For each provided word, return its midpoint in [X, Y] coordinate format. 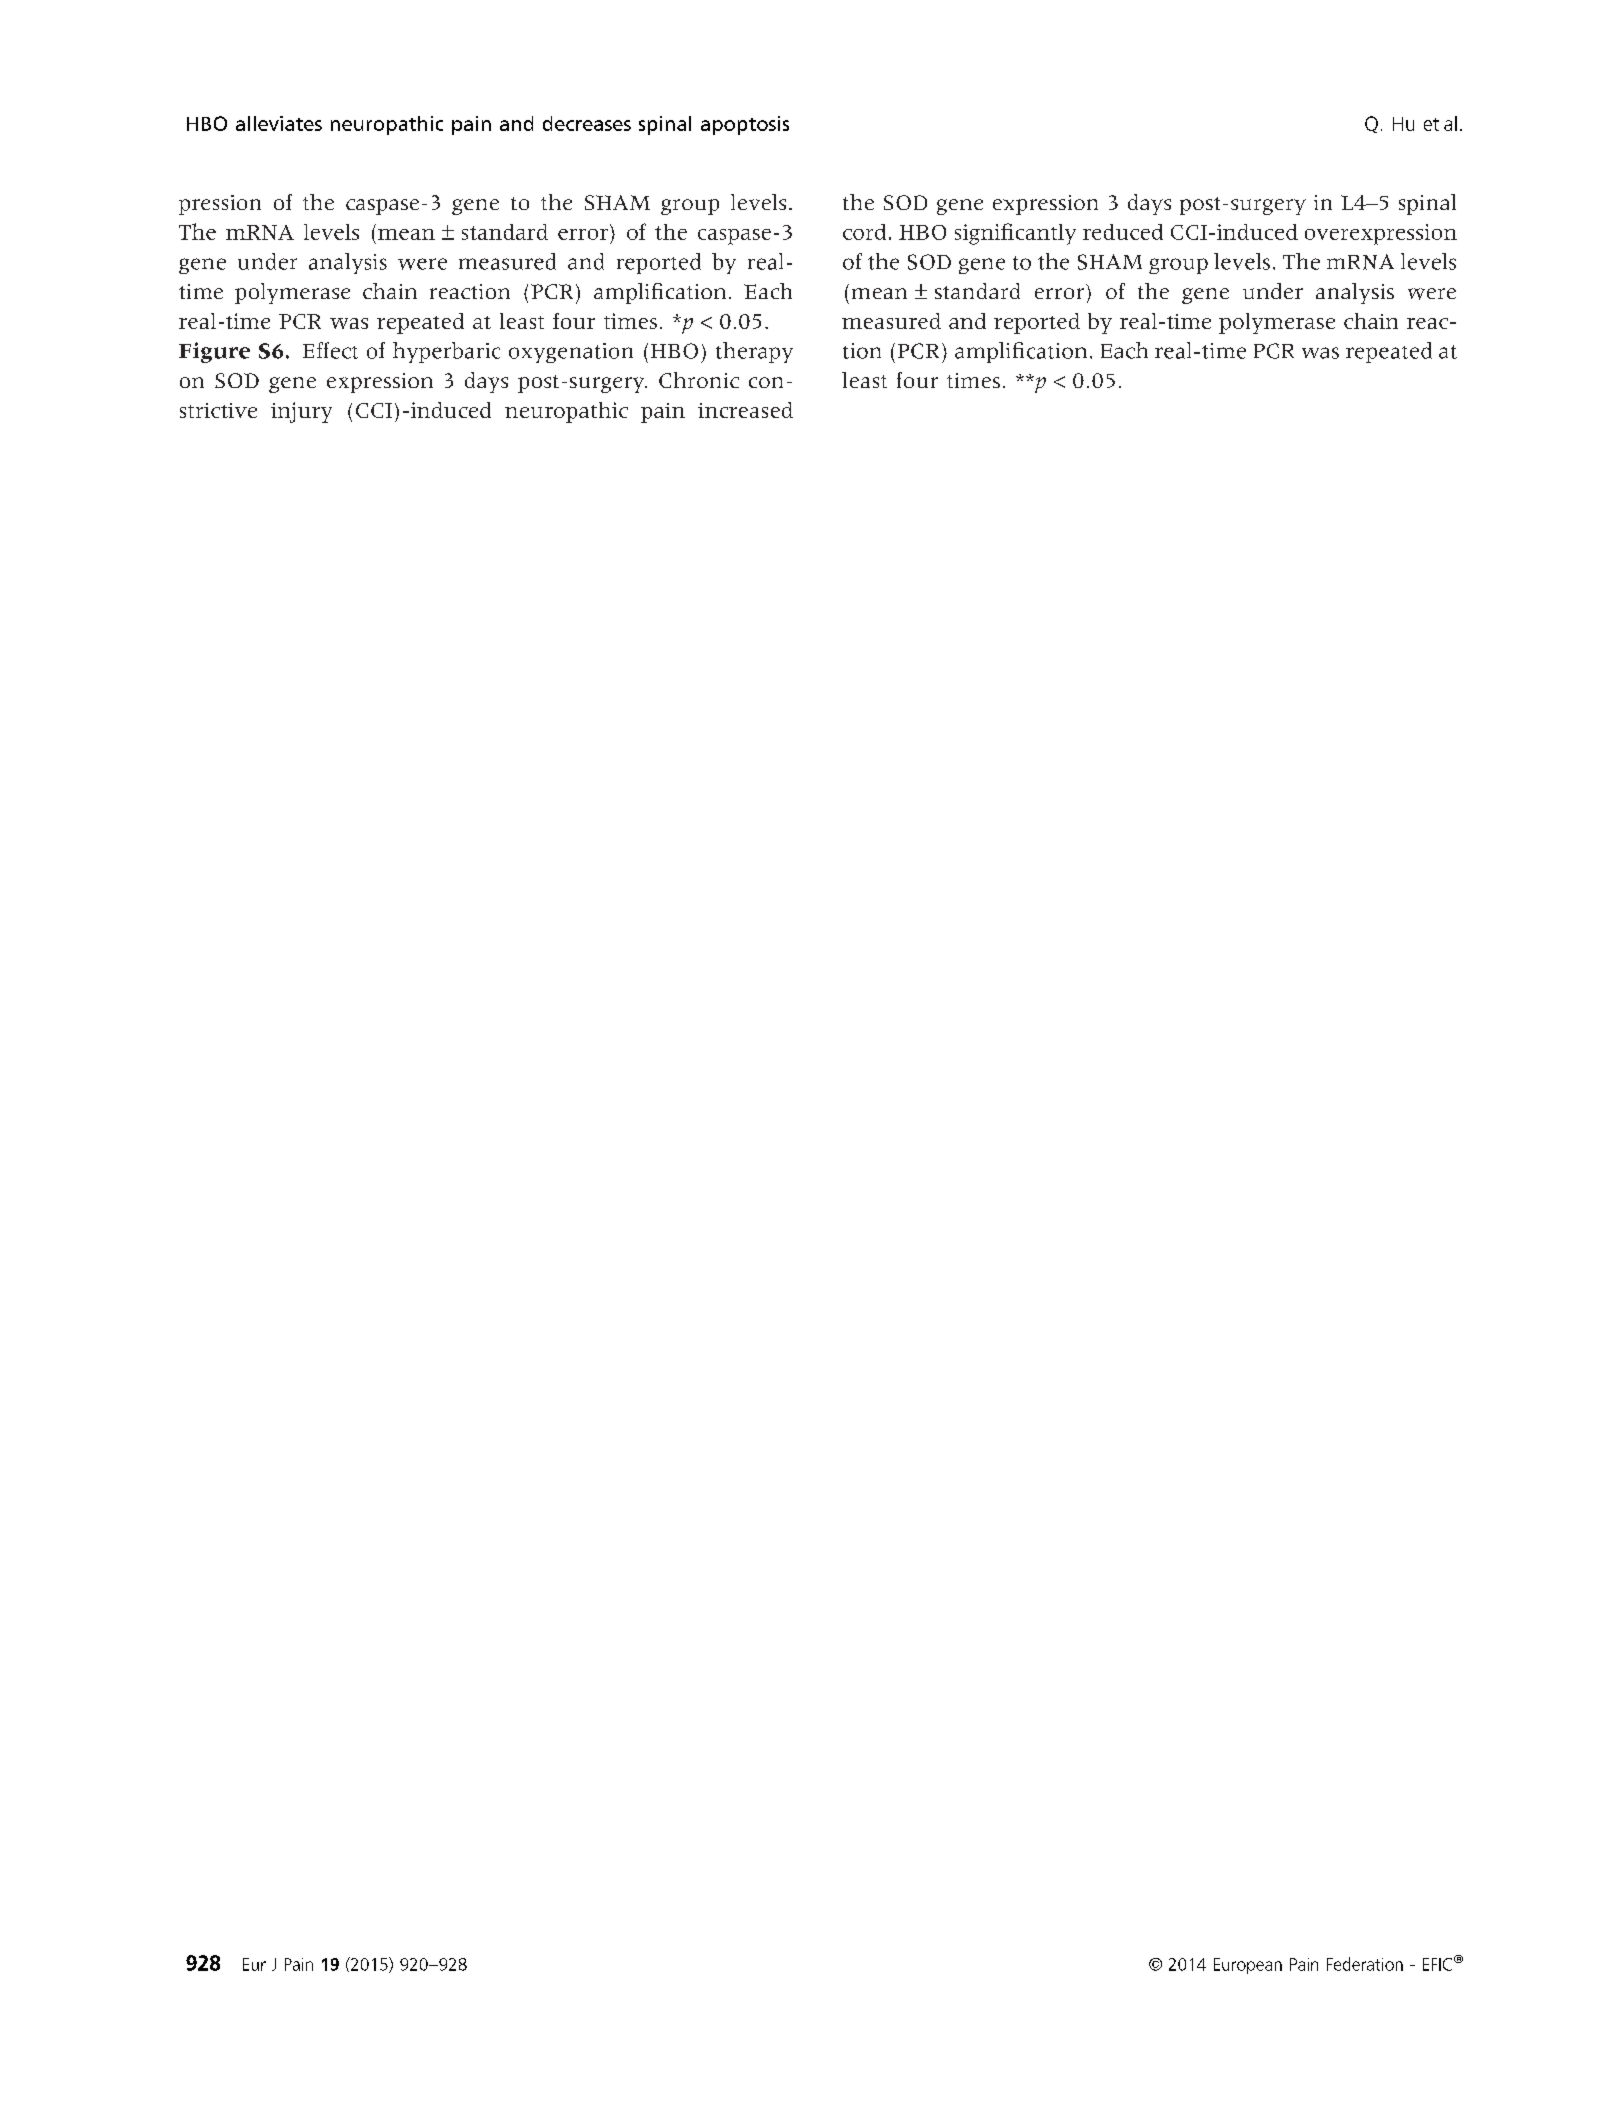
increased [745, 410]
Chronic [699, 380]
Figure [214, 352]
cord [864, 232]
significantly [1015, 234]
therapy [754, 352]
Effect [330, 350]
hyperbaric [446, 352]
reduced [1123, 232]
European [1248, 1966]
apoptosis [745, 125]
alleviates [279, 123]
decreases [587, 123]
